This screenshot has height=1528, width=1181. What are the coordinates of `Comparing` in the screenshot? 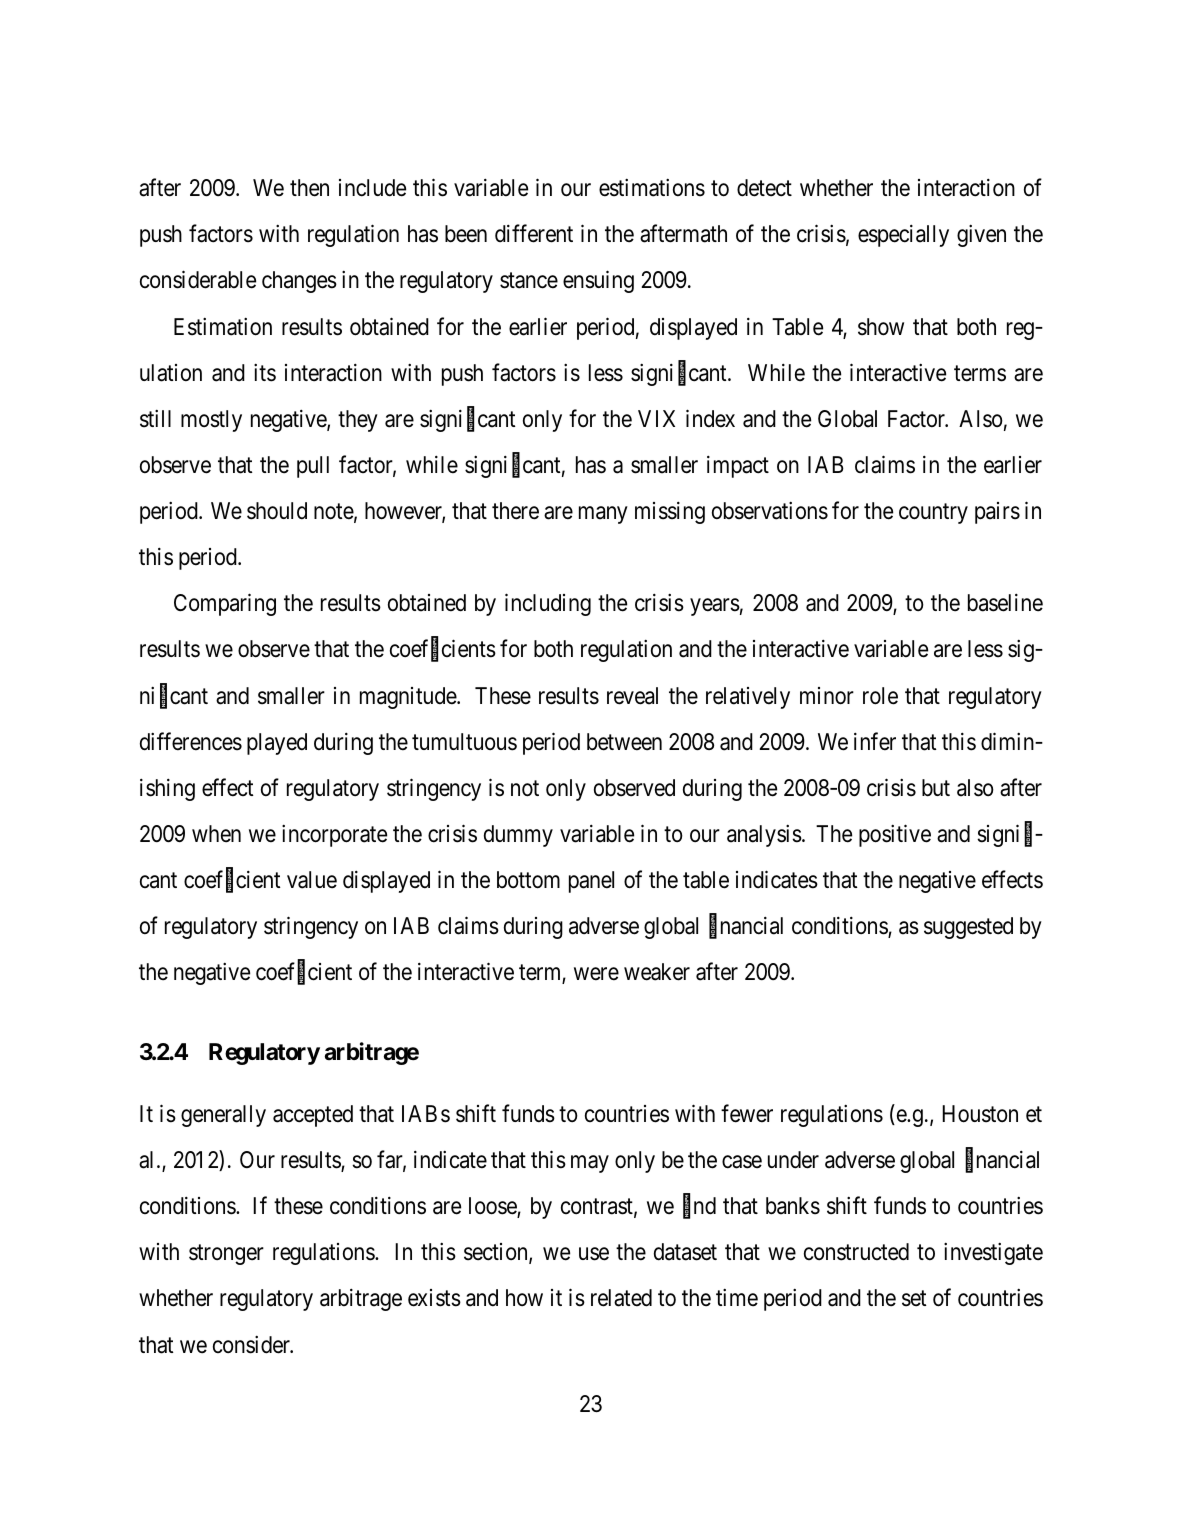 It's located at (225, 605).
